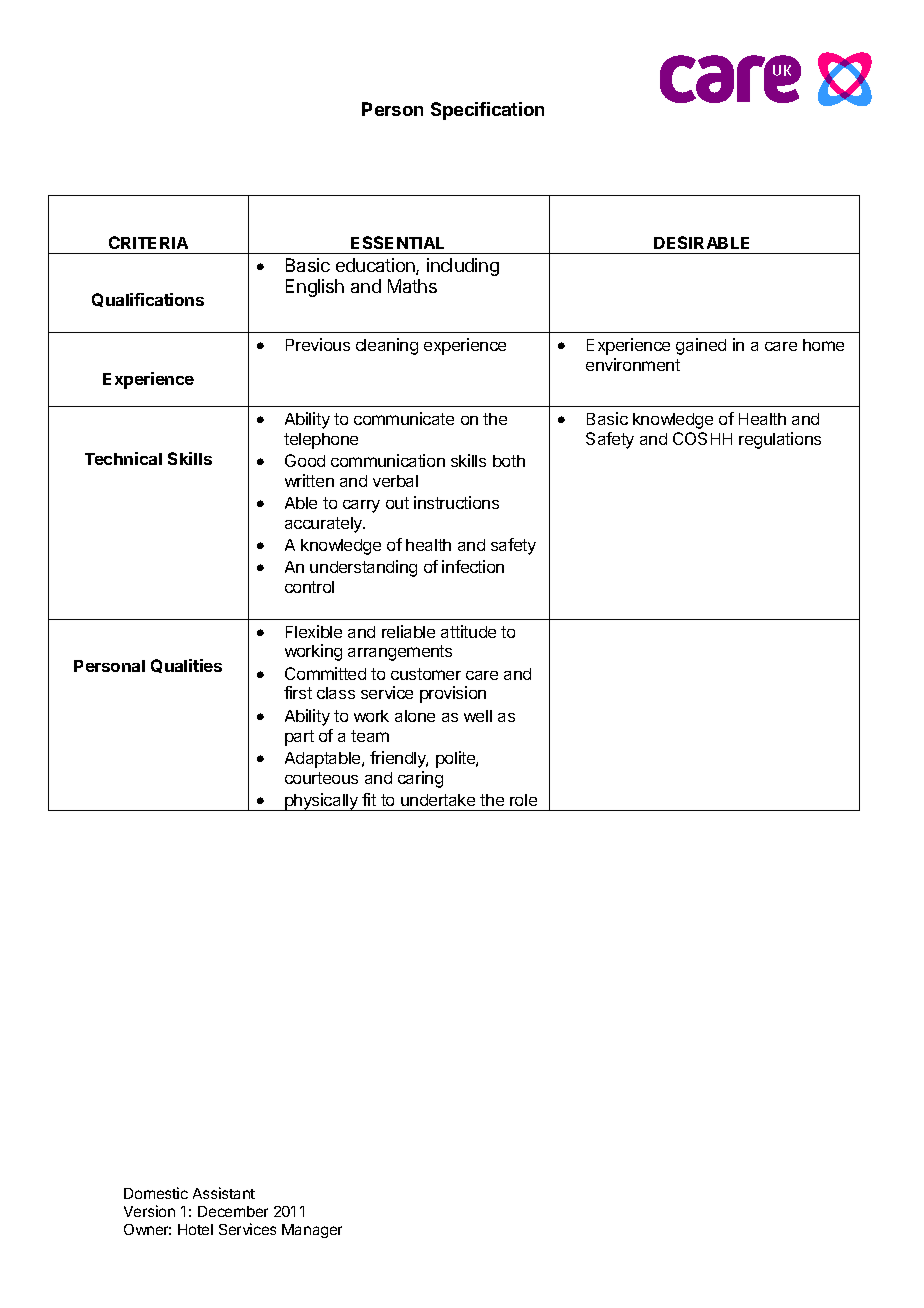  Describe the element at coordinates (224, 1193) in the document. I see `Assistant` at that location.
